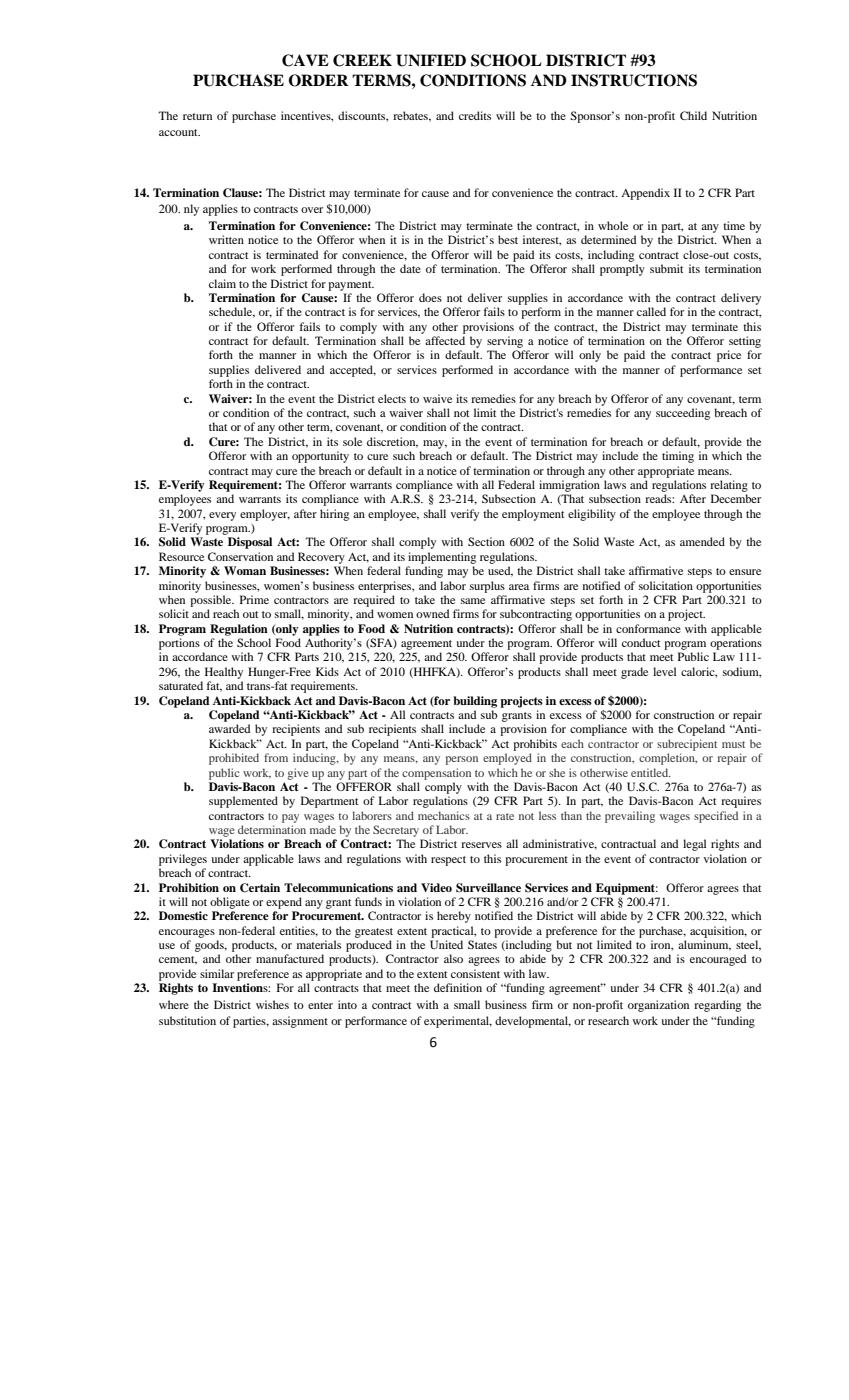 The height and width of the document is (1400, 849). Describe the element at coordinates (475, 115) in the document. I see `credits` at that location.
